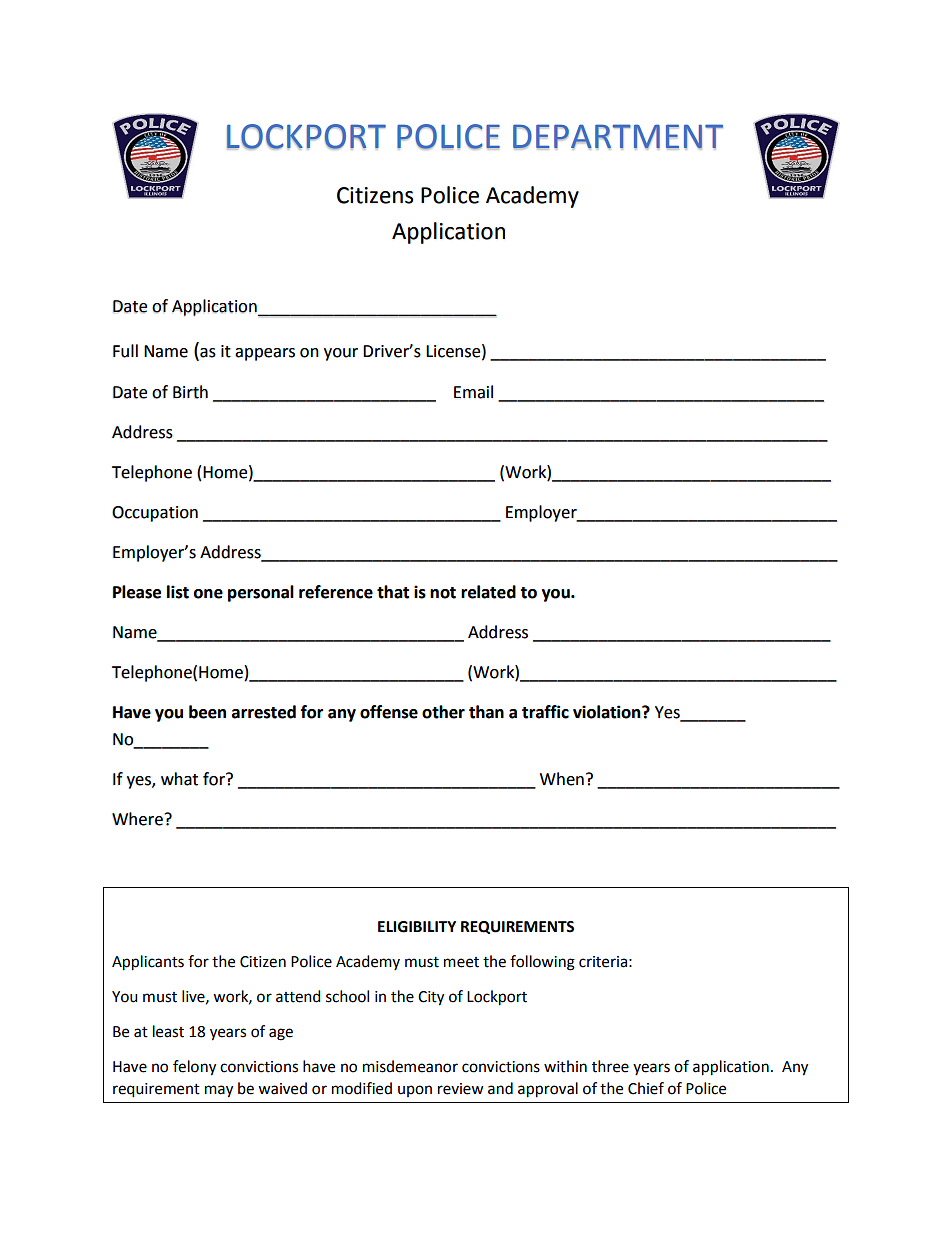  I want to click on DEPARTMENT, so click(618, 137).
